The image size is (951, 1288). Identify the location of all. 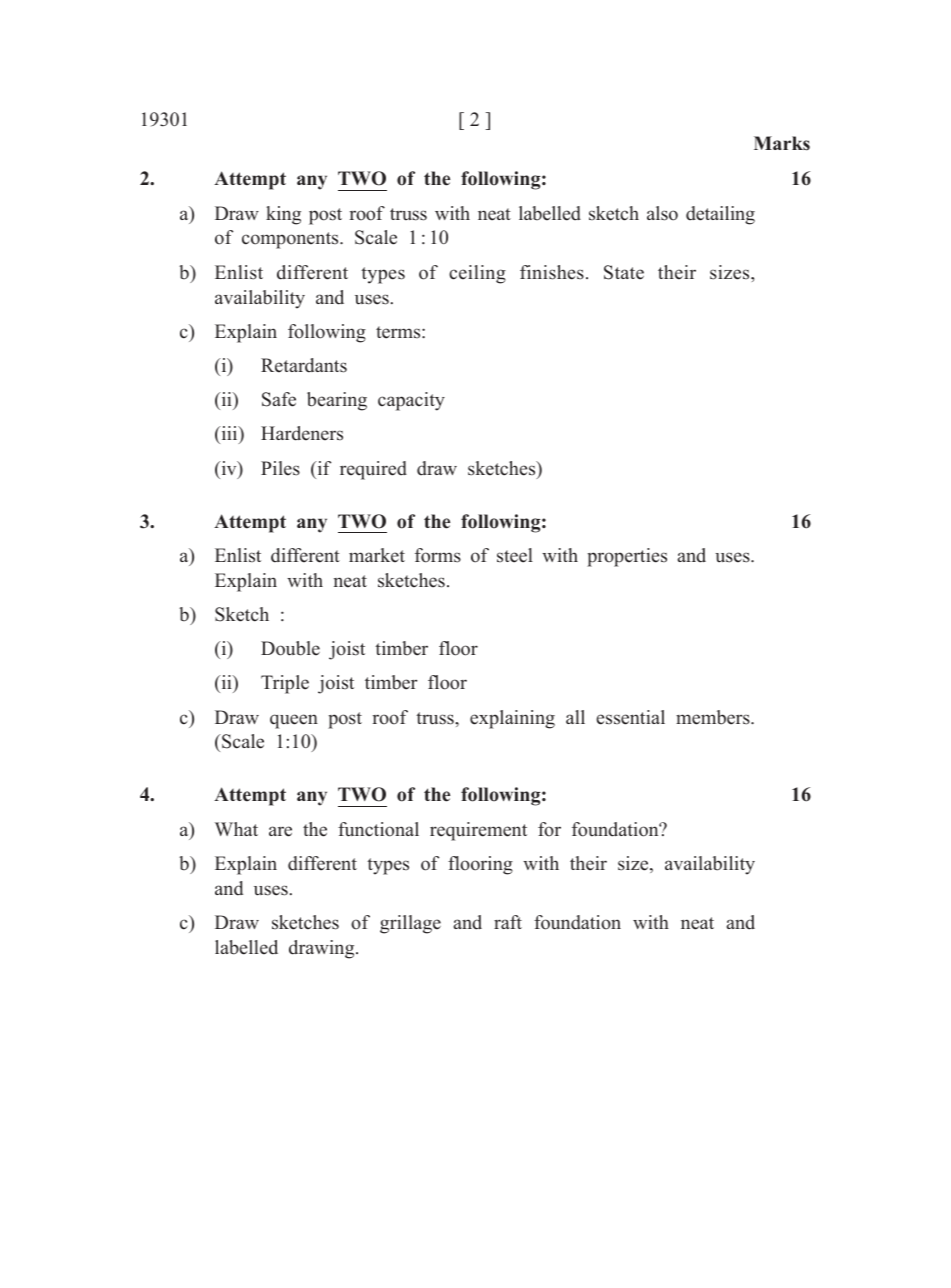
(575, 717).
